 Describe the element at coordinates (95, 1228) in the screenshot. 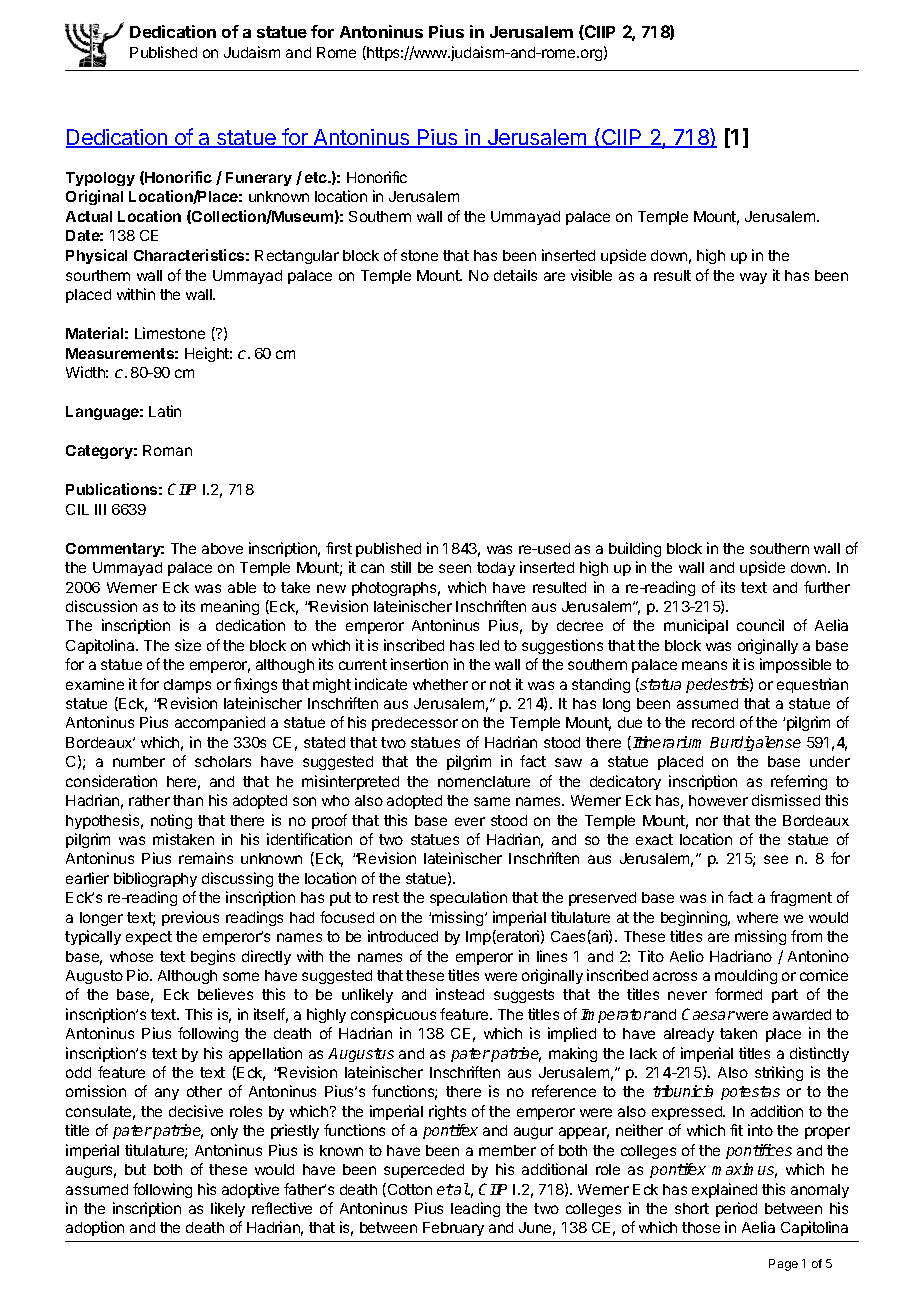

I see `adoption` at that location.
